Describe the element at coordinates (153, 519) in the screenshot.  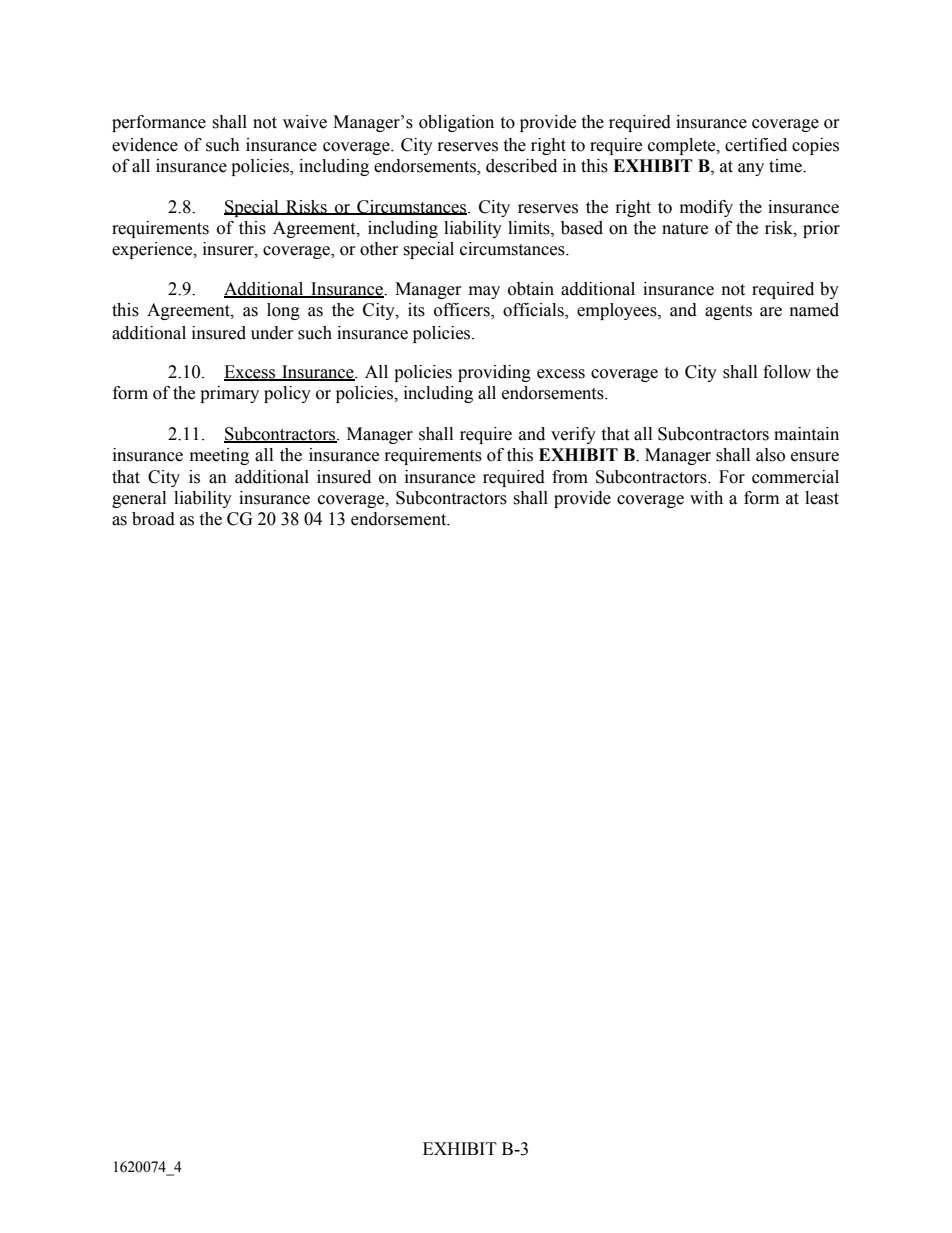
I see `broad` at that location.
